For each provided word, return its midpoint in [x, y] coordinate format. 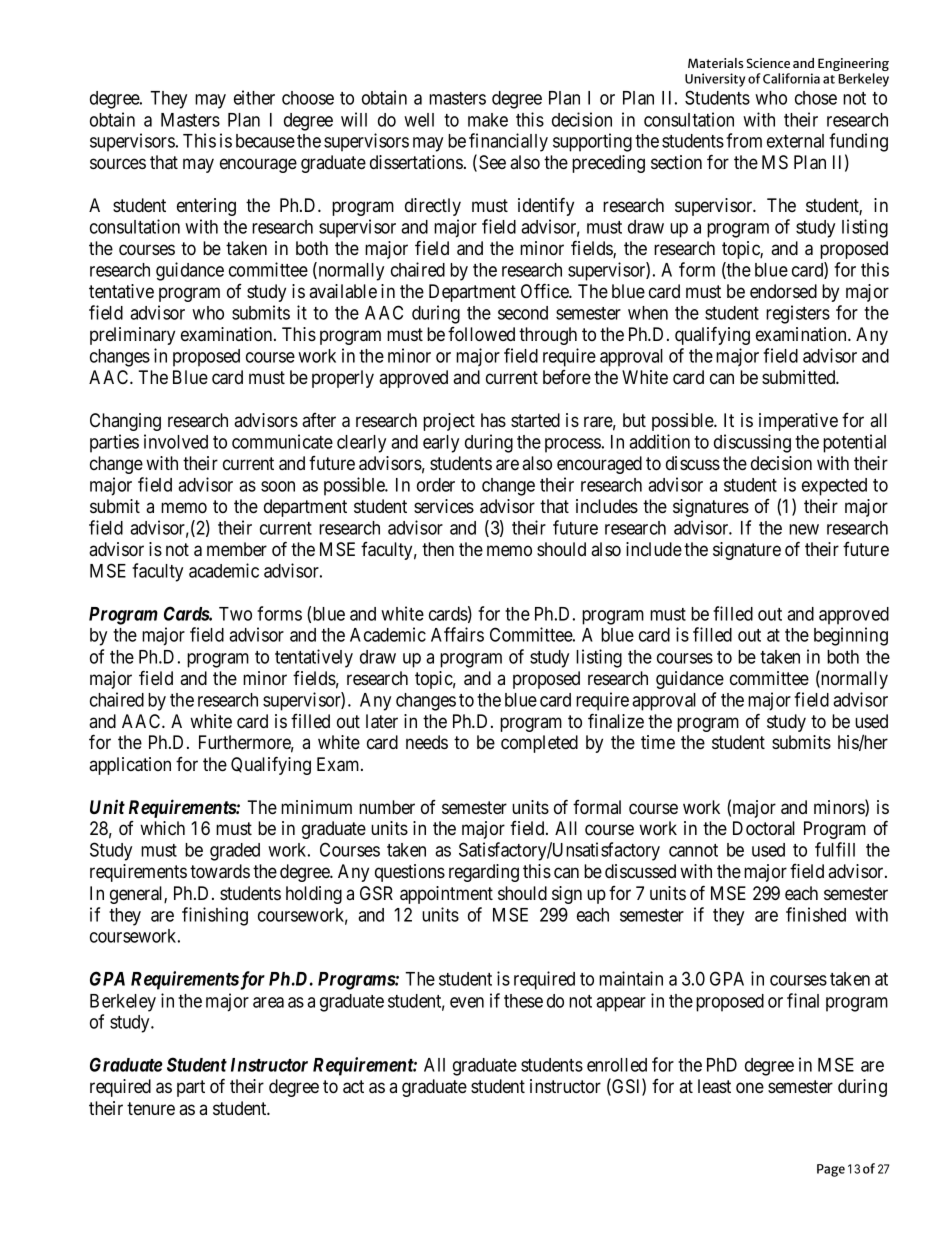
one [750, 1088]
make [488, 120]
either [254, 97]
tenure [151, 1108]
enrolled [617, 1065]
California [791, 78]
